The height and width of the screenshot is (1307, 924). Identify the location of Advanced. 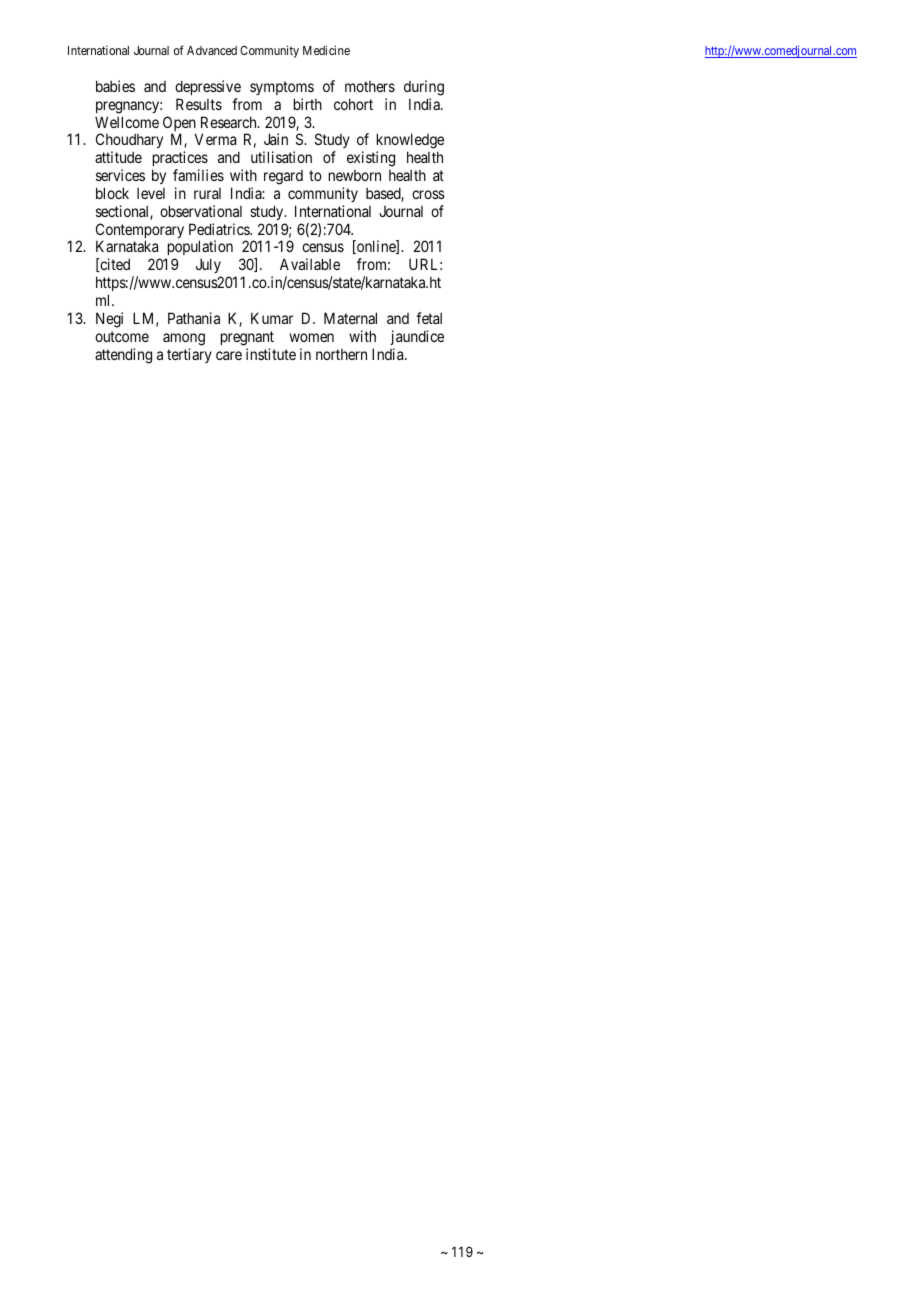
(212, 50).
